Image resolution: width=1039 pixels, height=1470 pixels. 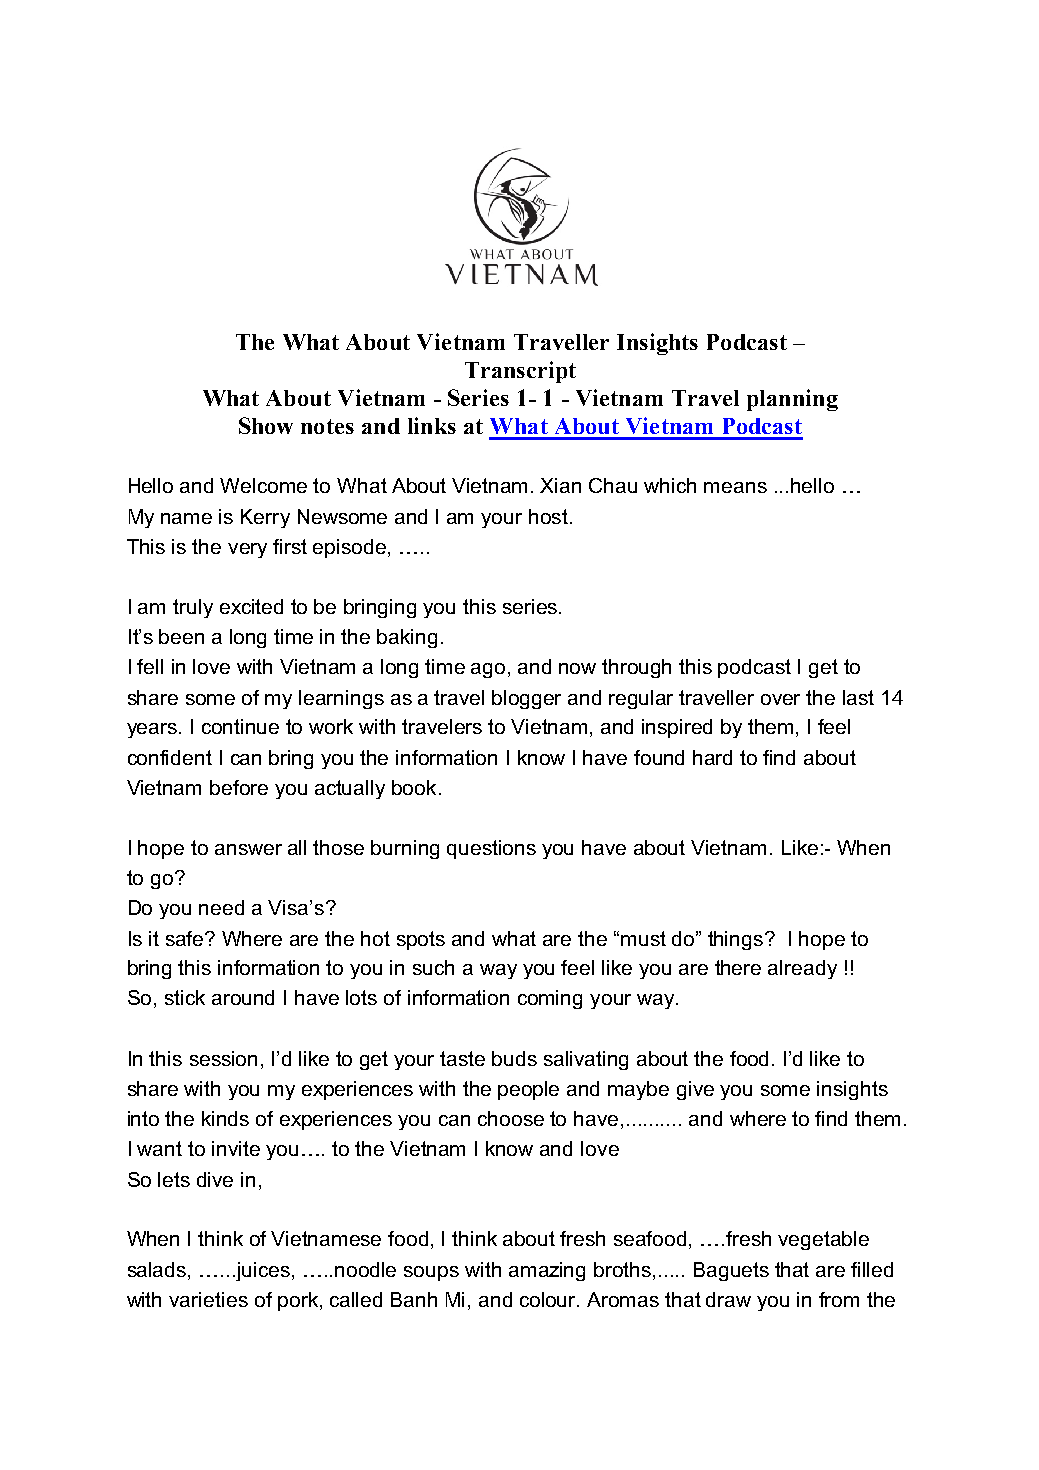 I want to click on hard, so click(x=712, y=757).
